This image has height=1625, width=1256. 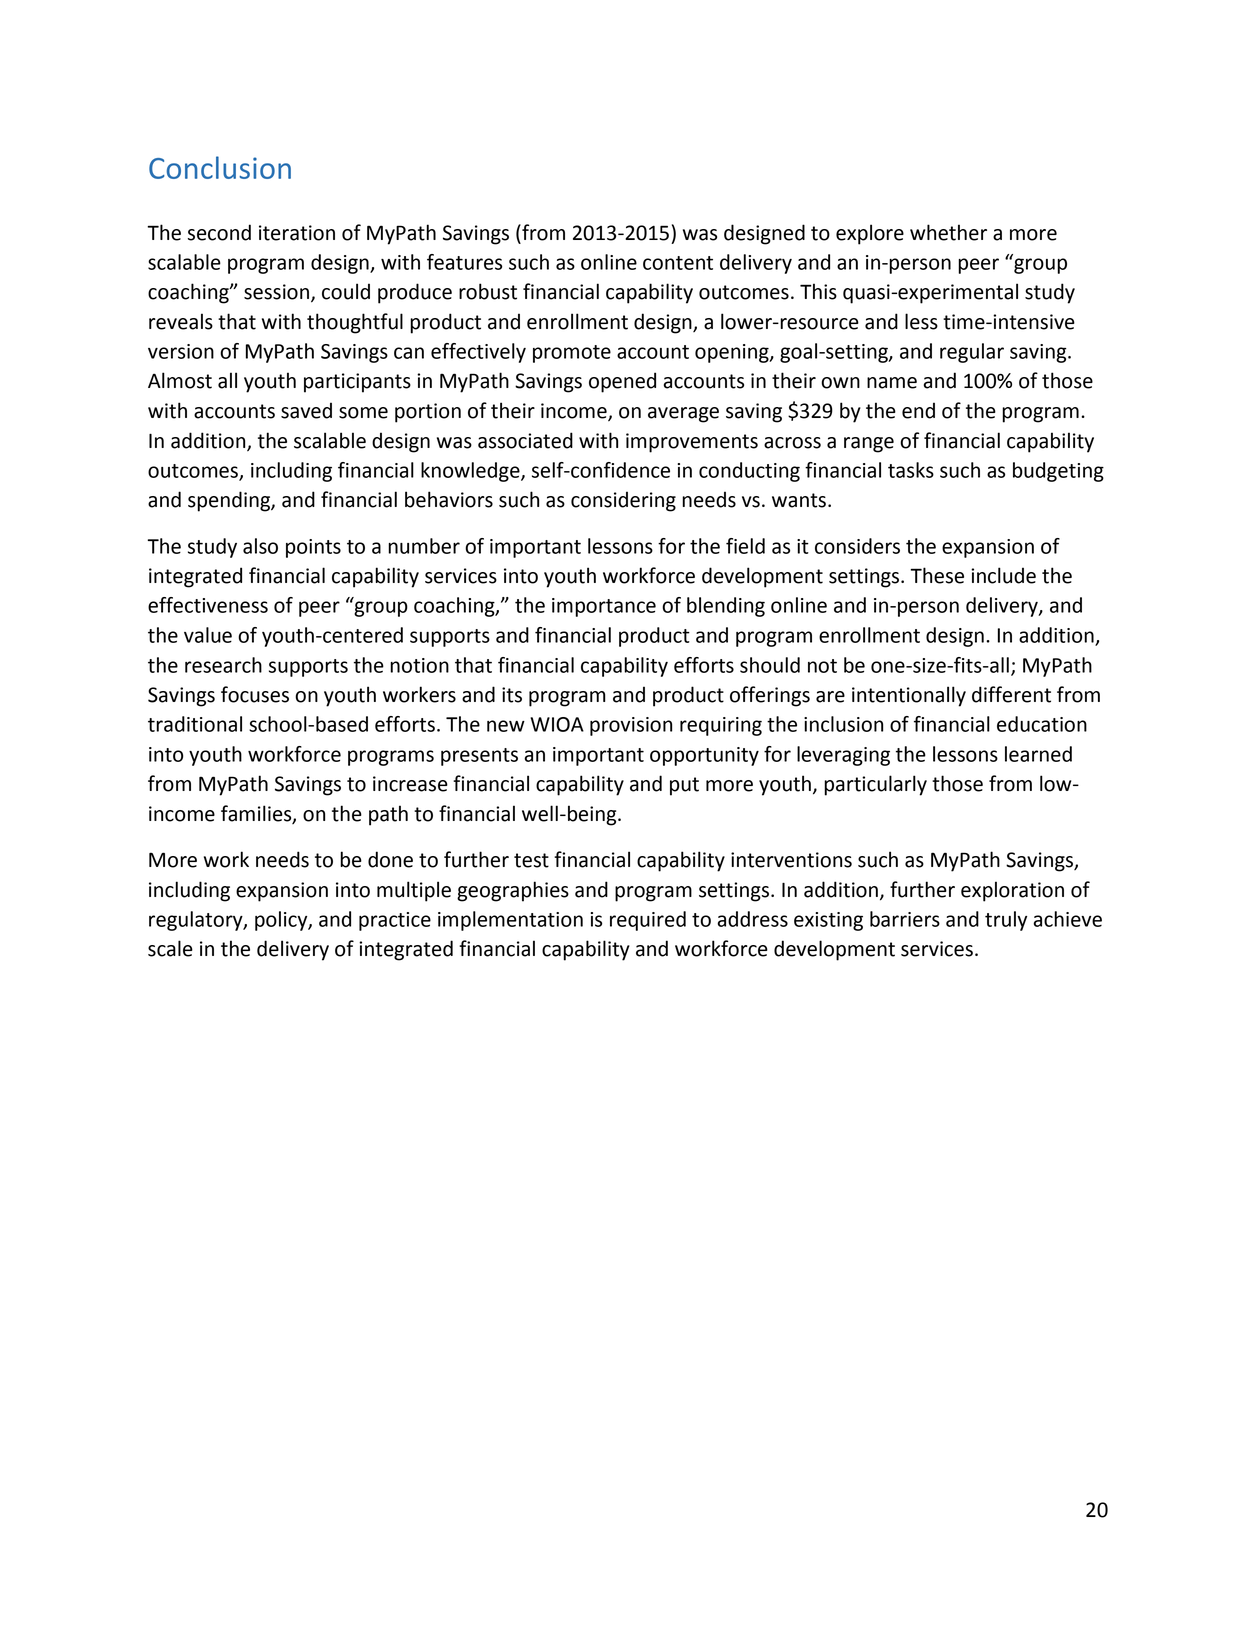 I want to click on participants, so click(x=357, y=383).
